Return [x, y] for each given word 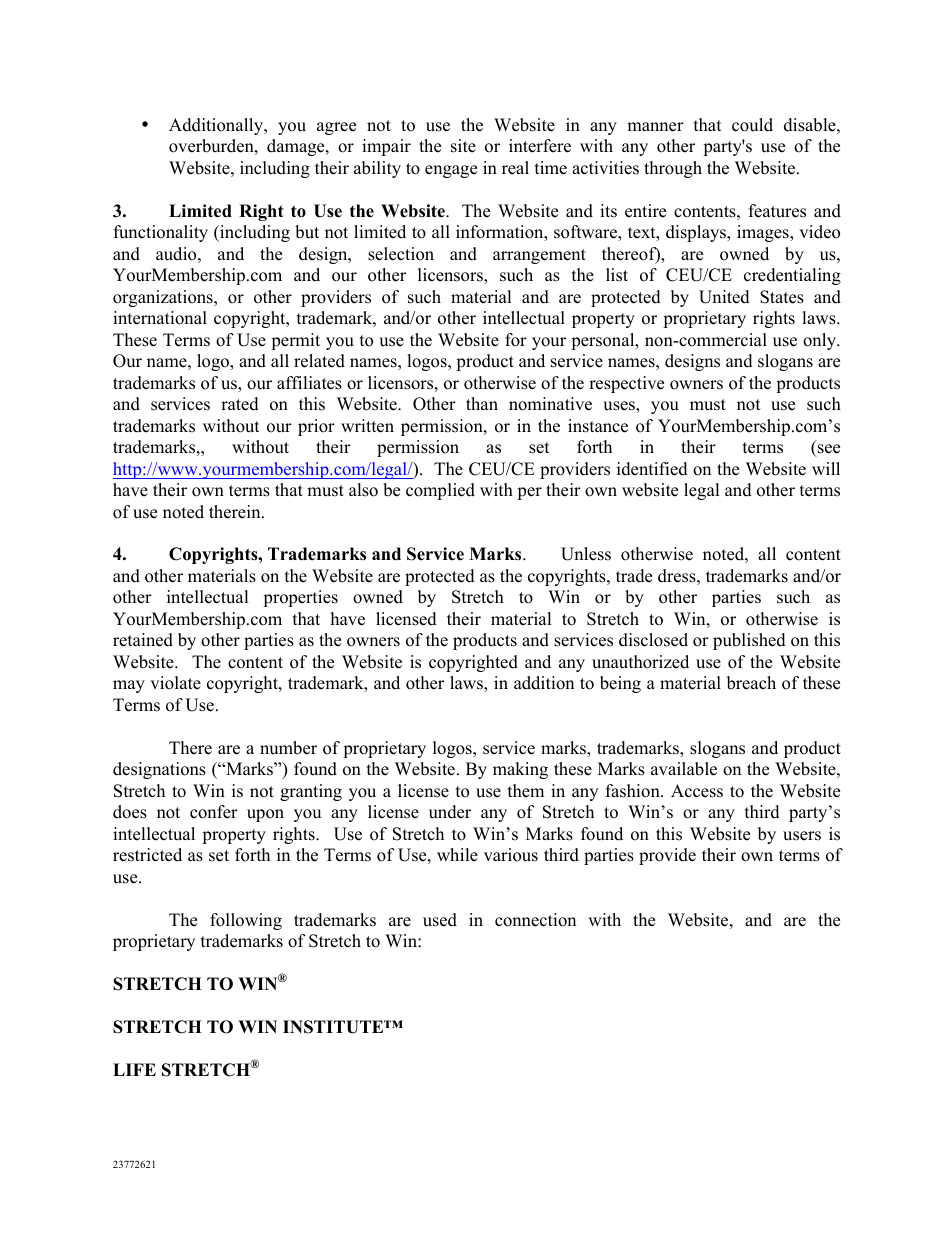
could [752, 125]
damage [297, 147]
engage [451, 171]
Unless [586, 554]
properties [300, 598]
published [749, 641]
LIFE [134, 1069]
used [440, 920]
